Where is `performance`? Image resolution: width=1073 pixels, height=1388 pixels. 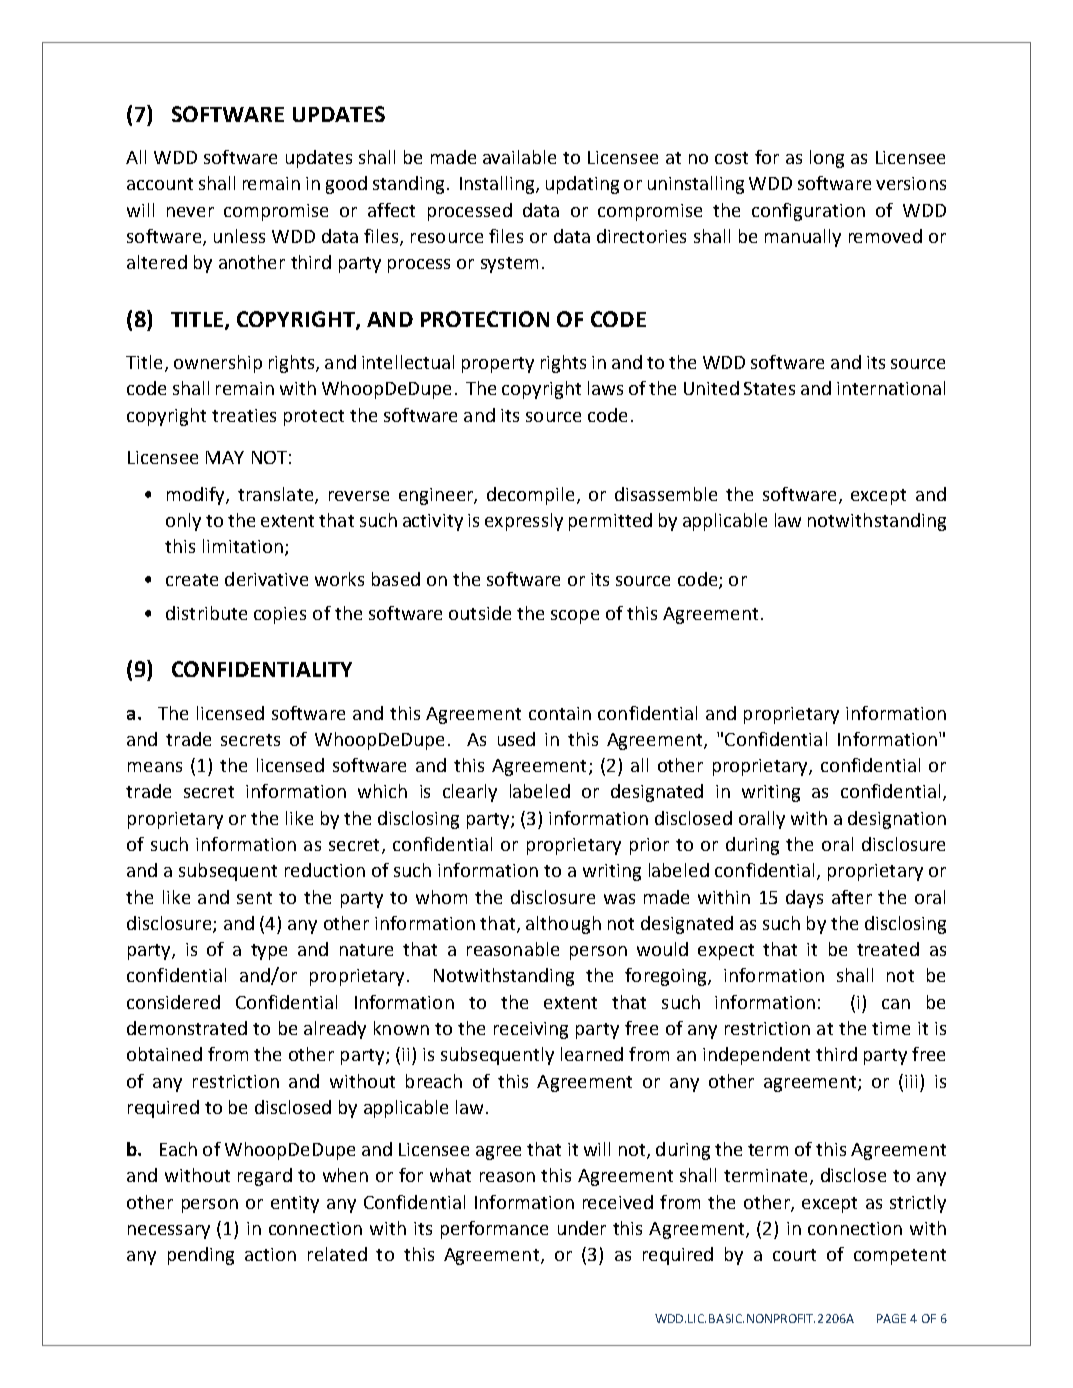
performance is located at coordinates (494, 1230).
